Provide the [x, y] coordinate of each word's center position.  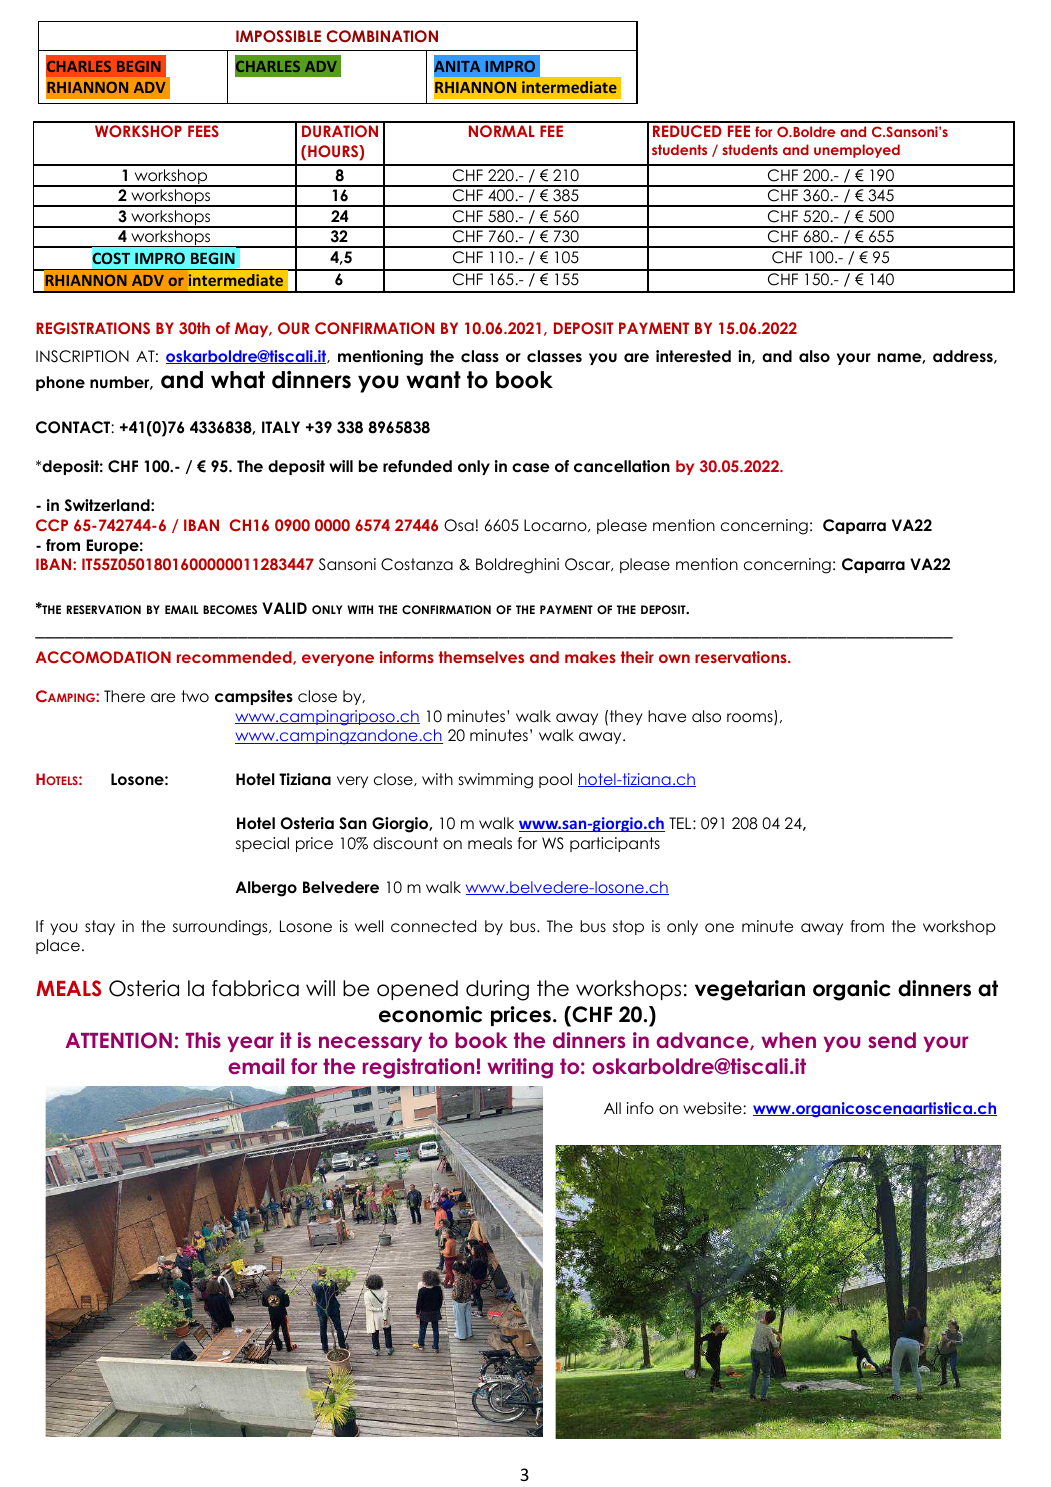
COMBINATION [382, 36]
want [433, 380]
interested [693, 356]
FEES [203, 131]
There [124, 696]
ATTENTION [118, 1040]
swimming [496, 781]
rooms [751, 719]
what [238, 380]
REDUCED [687, 131]
